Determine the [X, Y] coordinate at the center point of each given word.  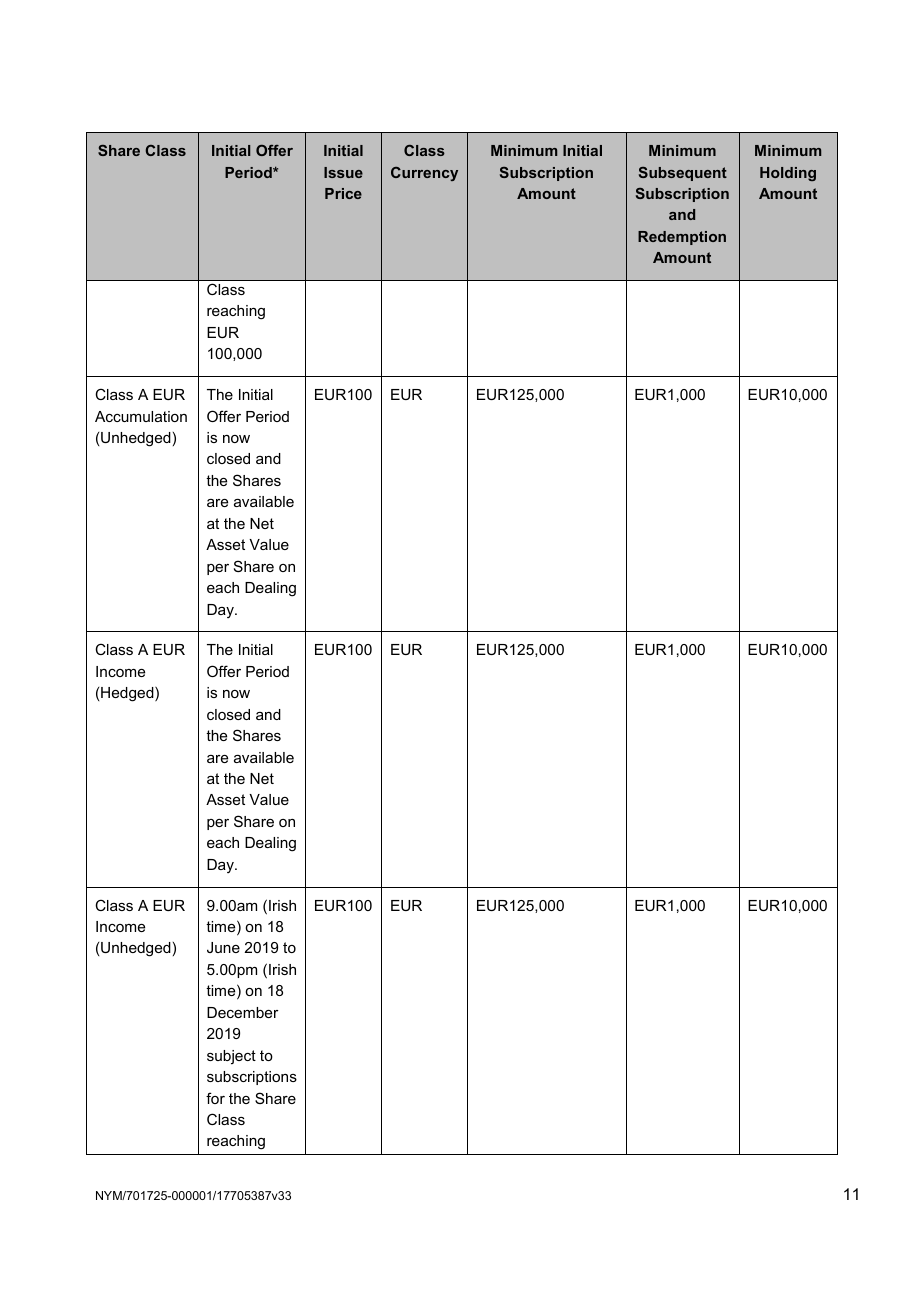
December [243, 1012]
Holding [788, 174]
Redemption [682, 238]
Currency [424, 174]
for [215, 1098]
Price [343, 193]
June [223, 947]
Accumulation [141, 416]
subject [231, 1057]
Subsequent [683, 174]
